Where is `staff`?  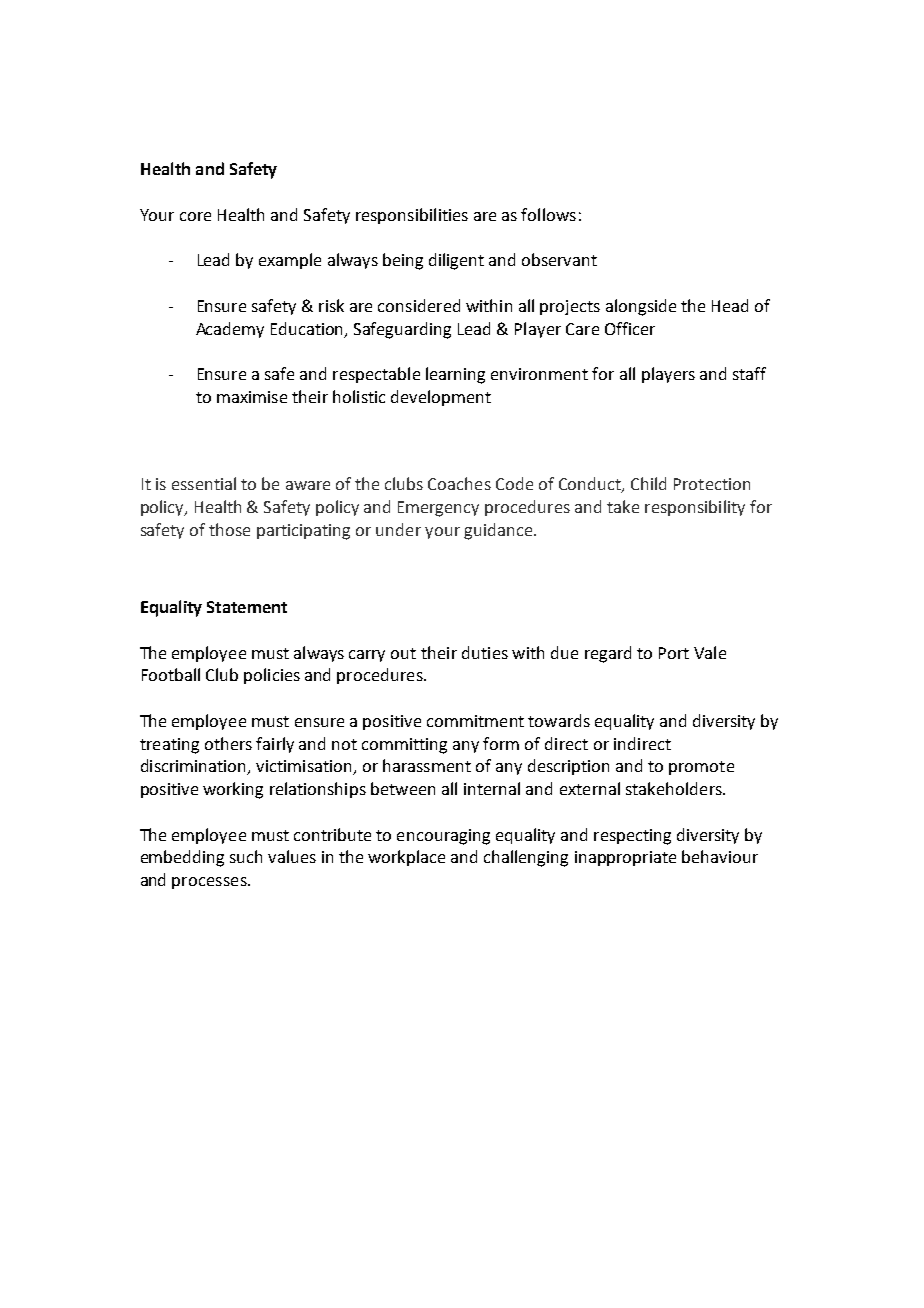 staff is located at coordinates (749, 373).
